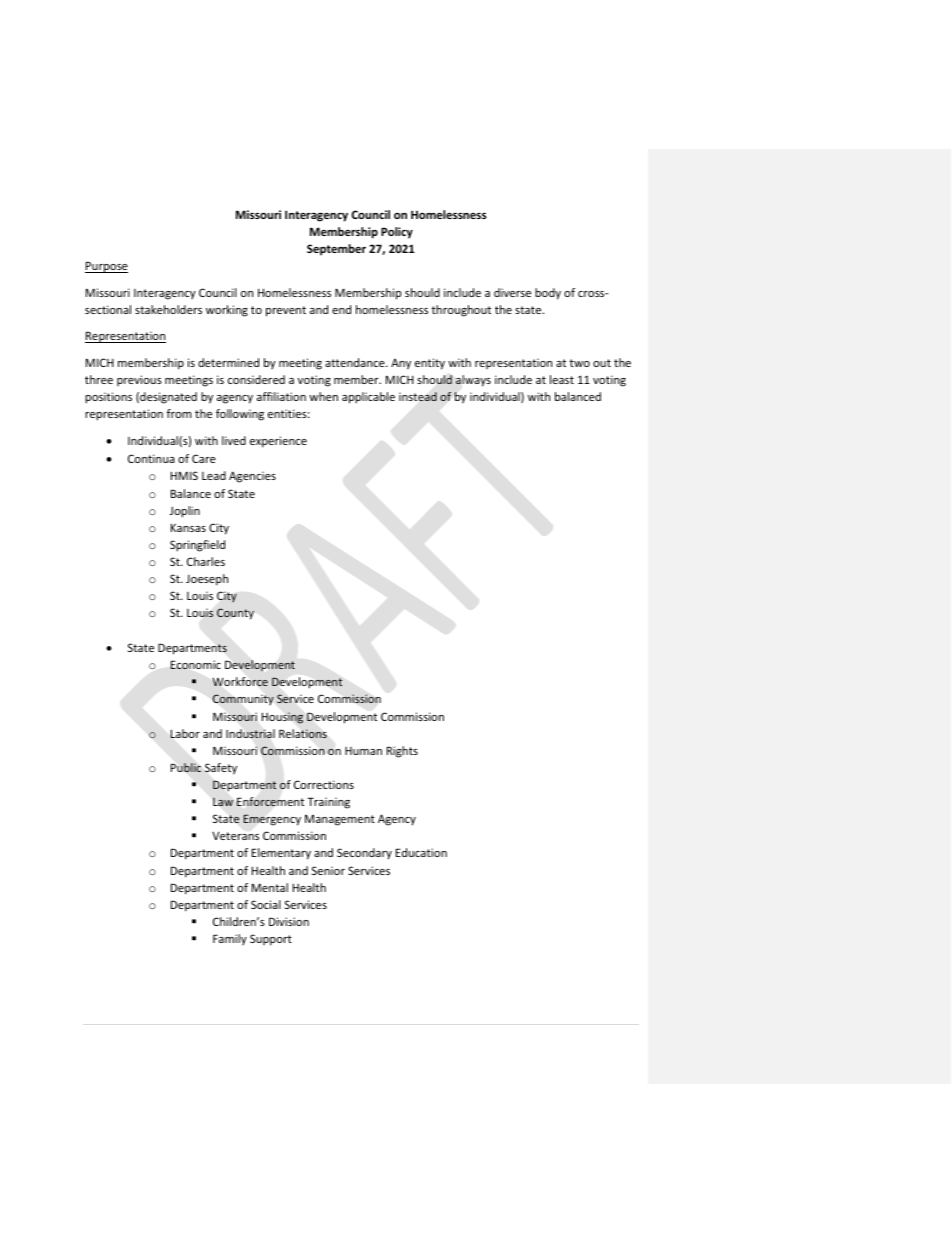 The image size is (952, 1233). What do you see at coordinates (186, 767) in the screenshot?
I see `Public` at bounding box center [186, 767].
